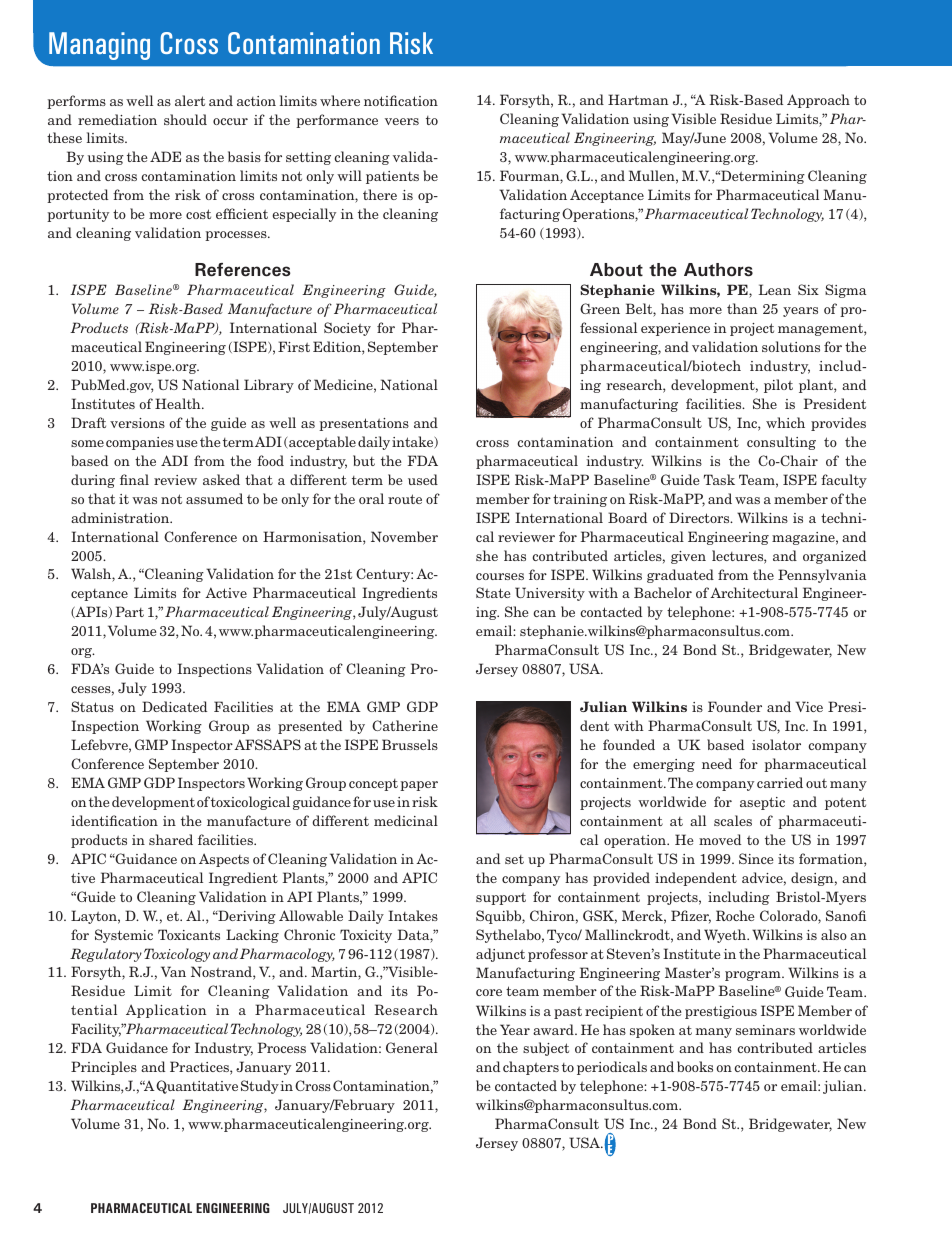 The image size is (952, 1237). I want to click on courses, so click(500, 576).
